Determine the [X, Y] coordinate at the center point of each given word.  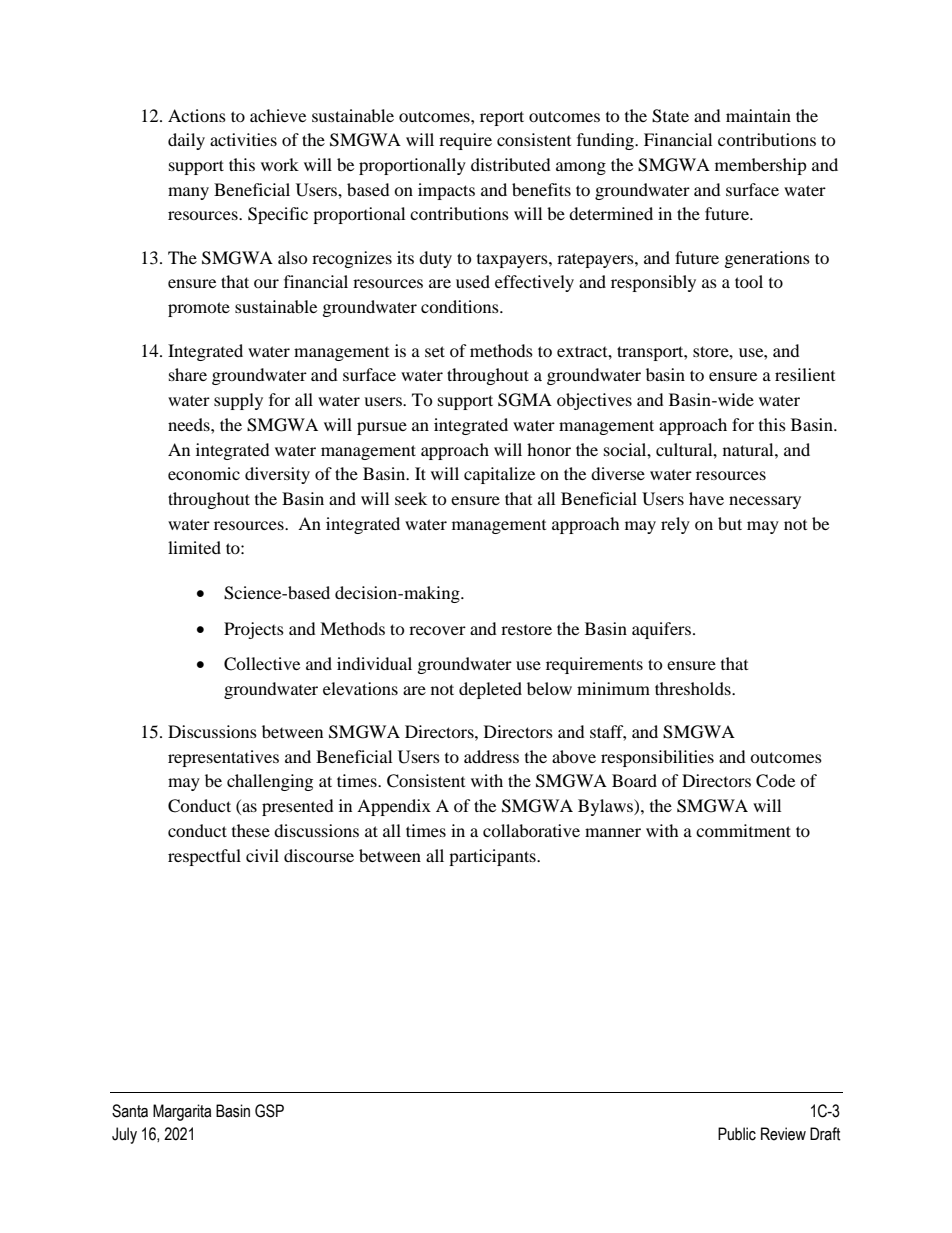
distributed [511, 164]
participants [493, 857]
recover [437, 630]
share [188, 374]
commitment [743, 830]
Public [737, 1134]
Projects [254, 630]
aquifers [661, 630]
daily [186, 141]
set [435, 351]
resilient [805, 374]
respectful [204, 857]
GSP [269, 1111]
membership [761, 166]
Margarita [182, 1112]
